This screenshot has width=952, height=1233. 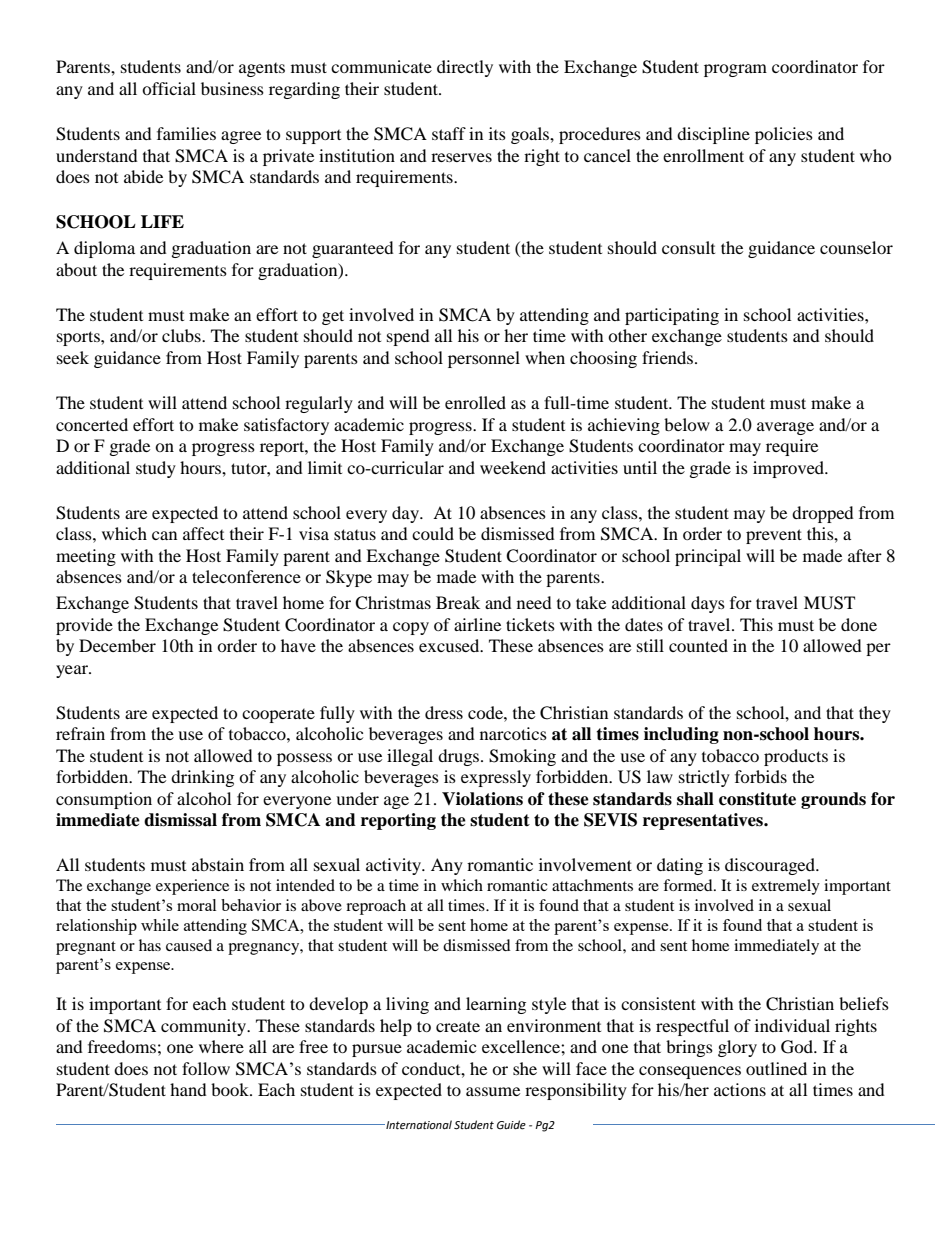 I want to click on days, so click(x=708, y=604).
